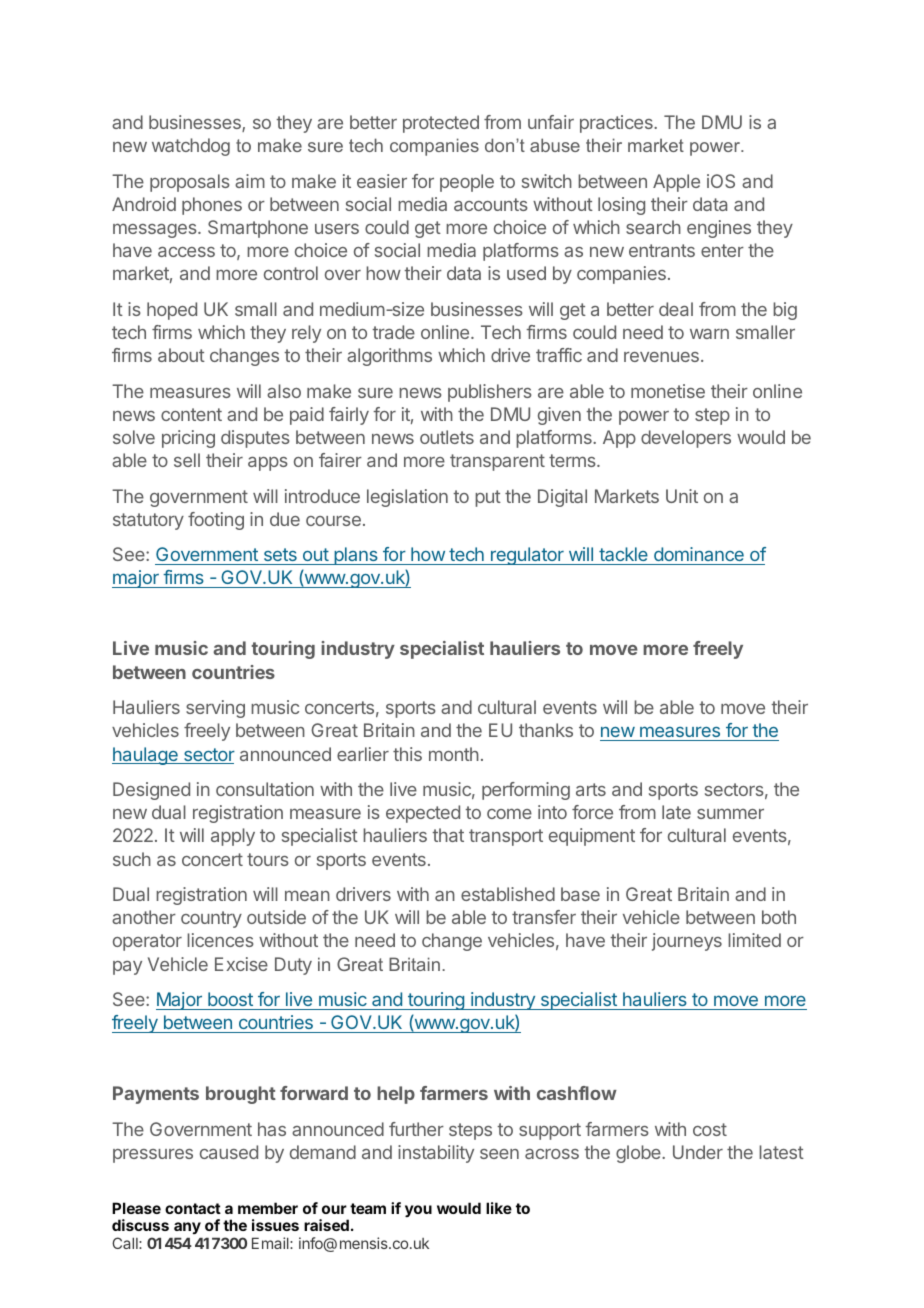  What do you see at coordinates (698, 1152) in the page?
I see `Under` at bounding box center [698, 1152].
